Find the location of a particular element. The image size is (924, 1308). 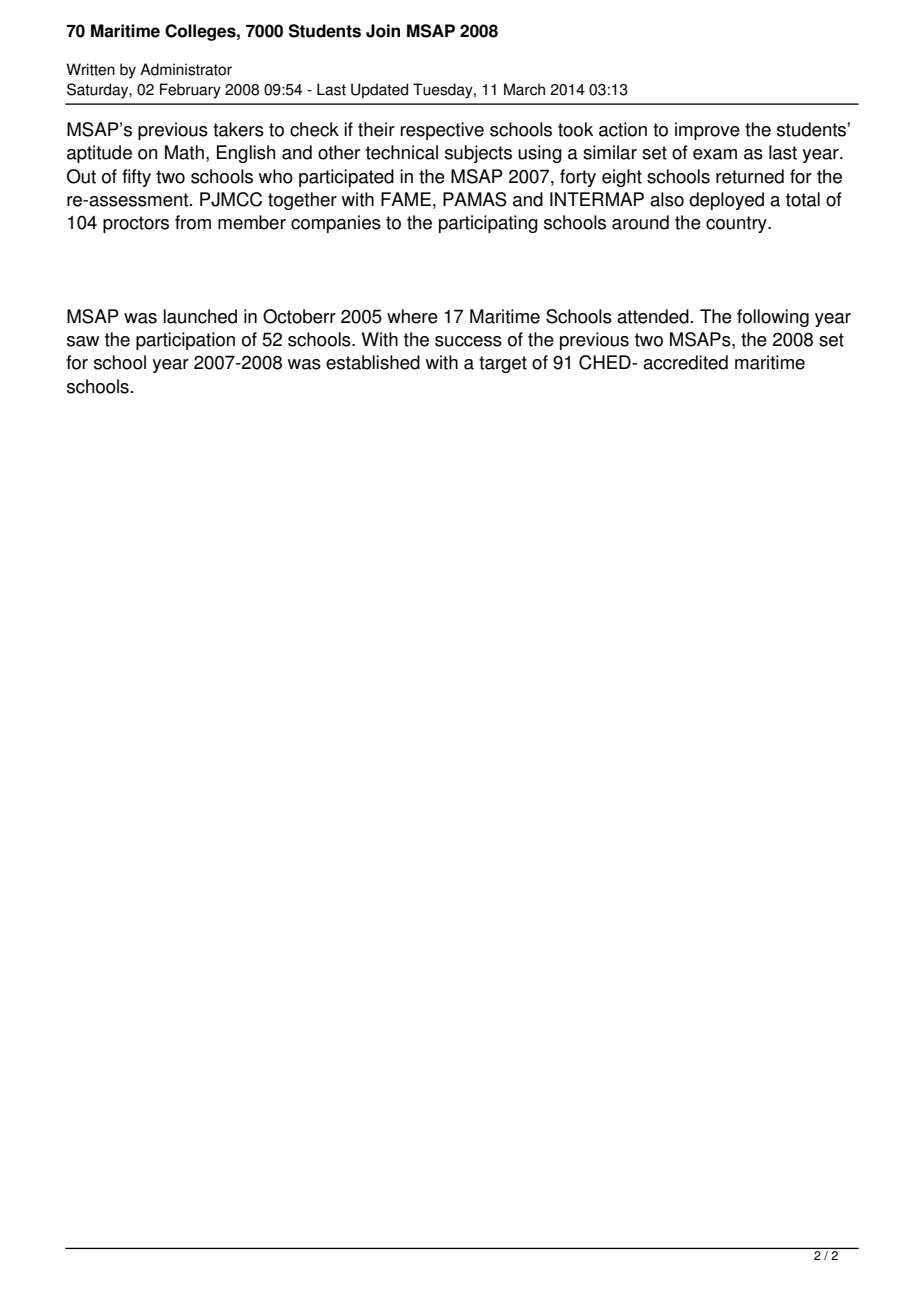

participation is located at coordinates (185, 341).
